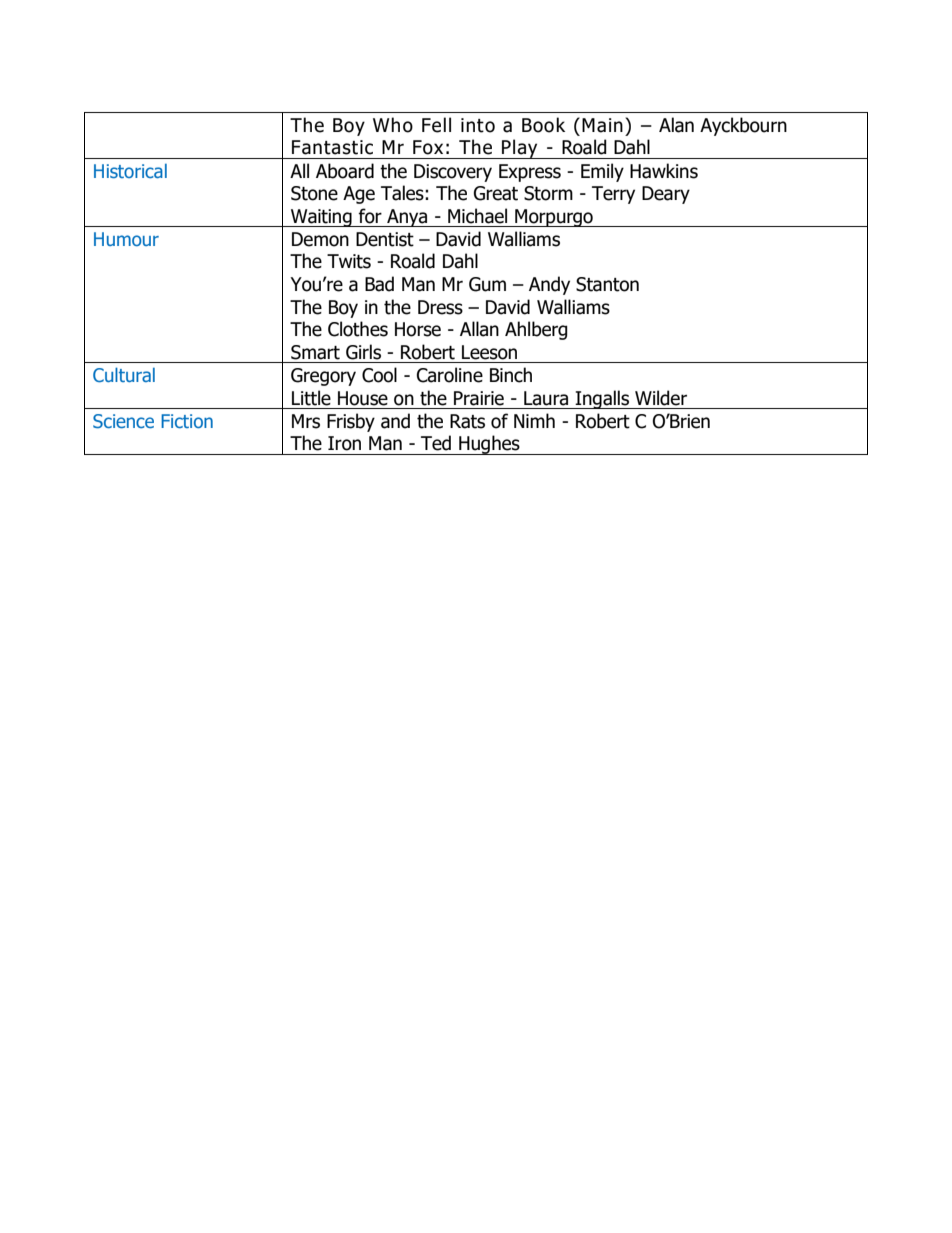 The image size is (952, 1233). What do you see at coordinates (393, 125) in the page?
I see `Who` at bounding box center [393, 125].
